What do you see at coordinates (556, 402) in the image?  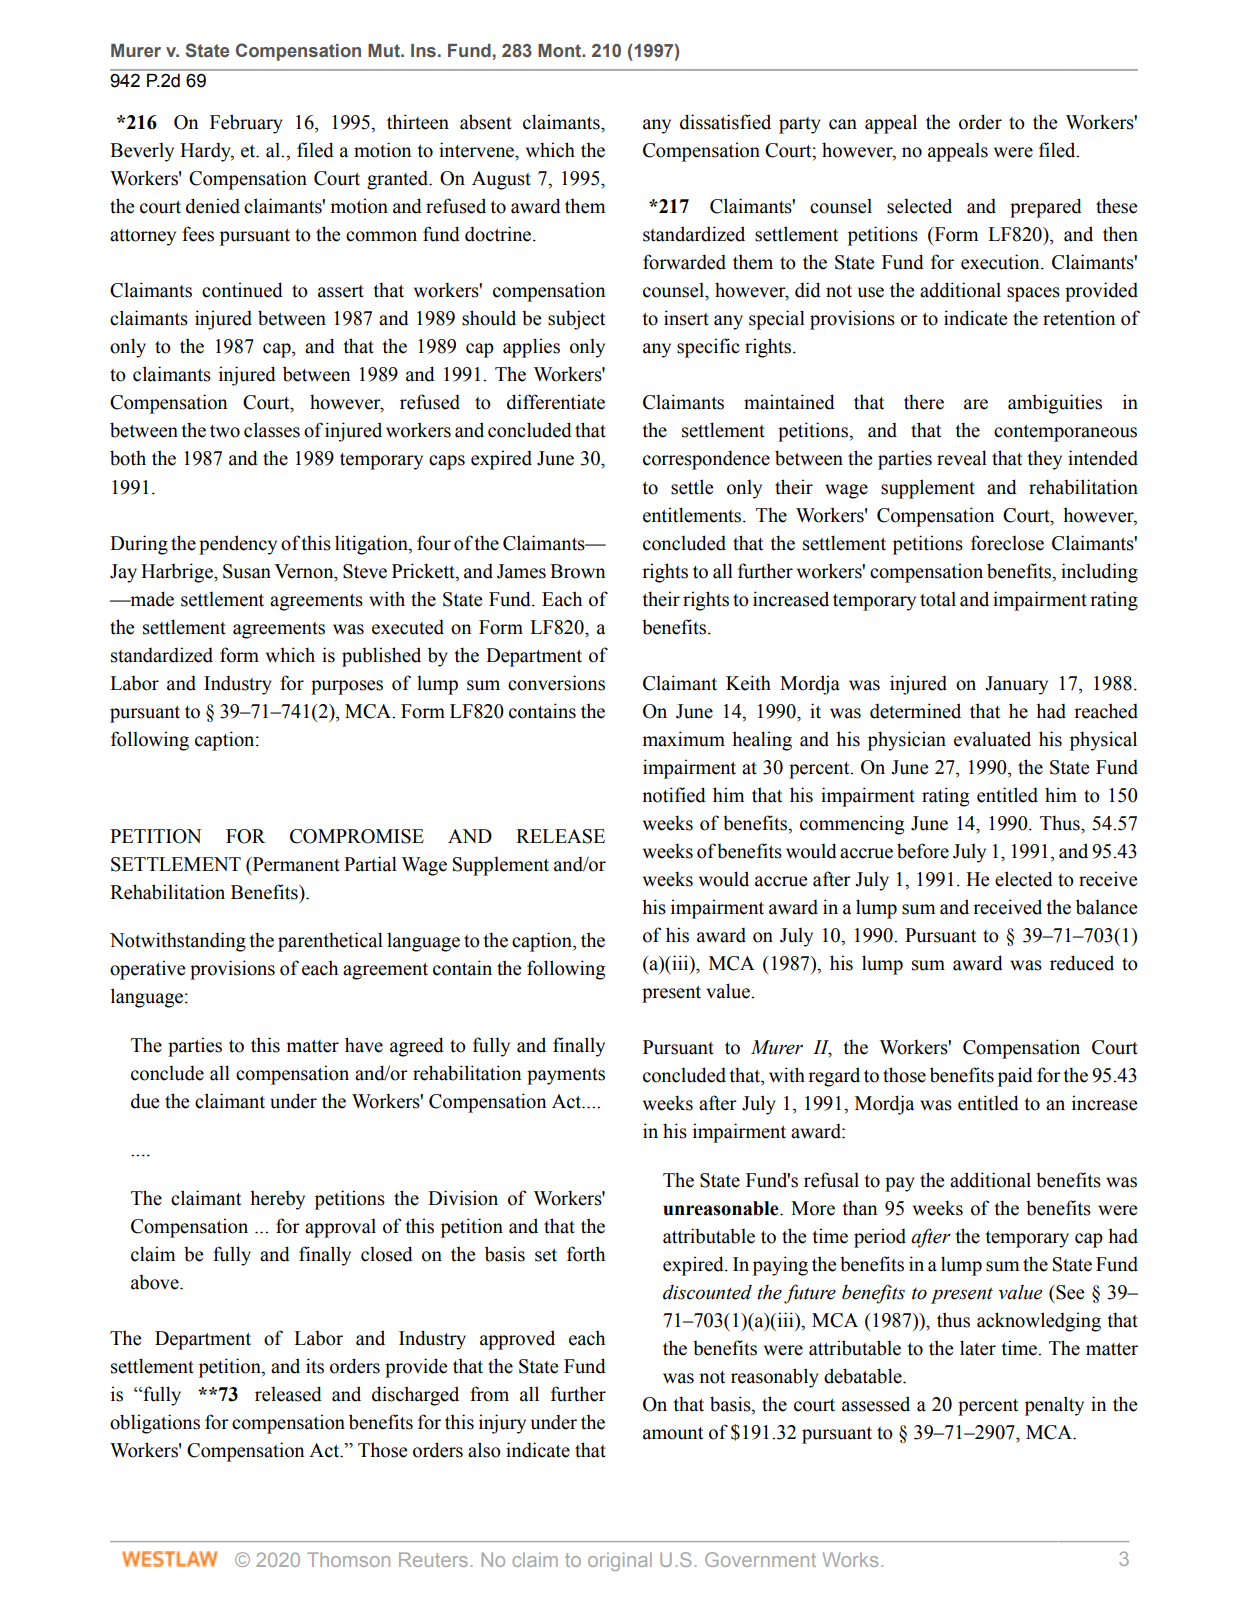 I see `differentiate` at bounding box center [556, 402].
